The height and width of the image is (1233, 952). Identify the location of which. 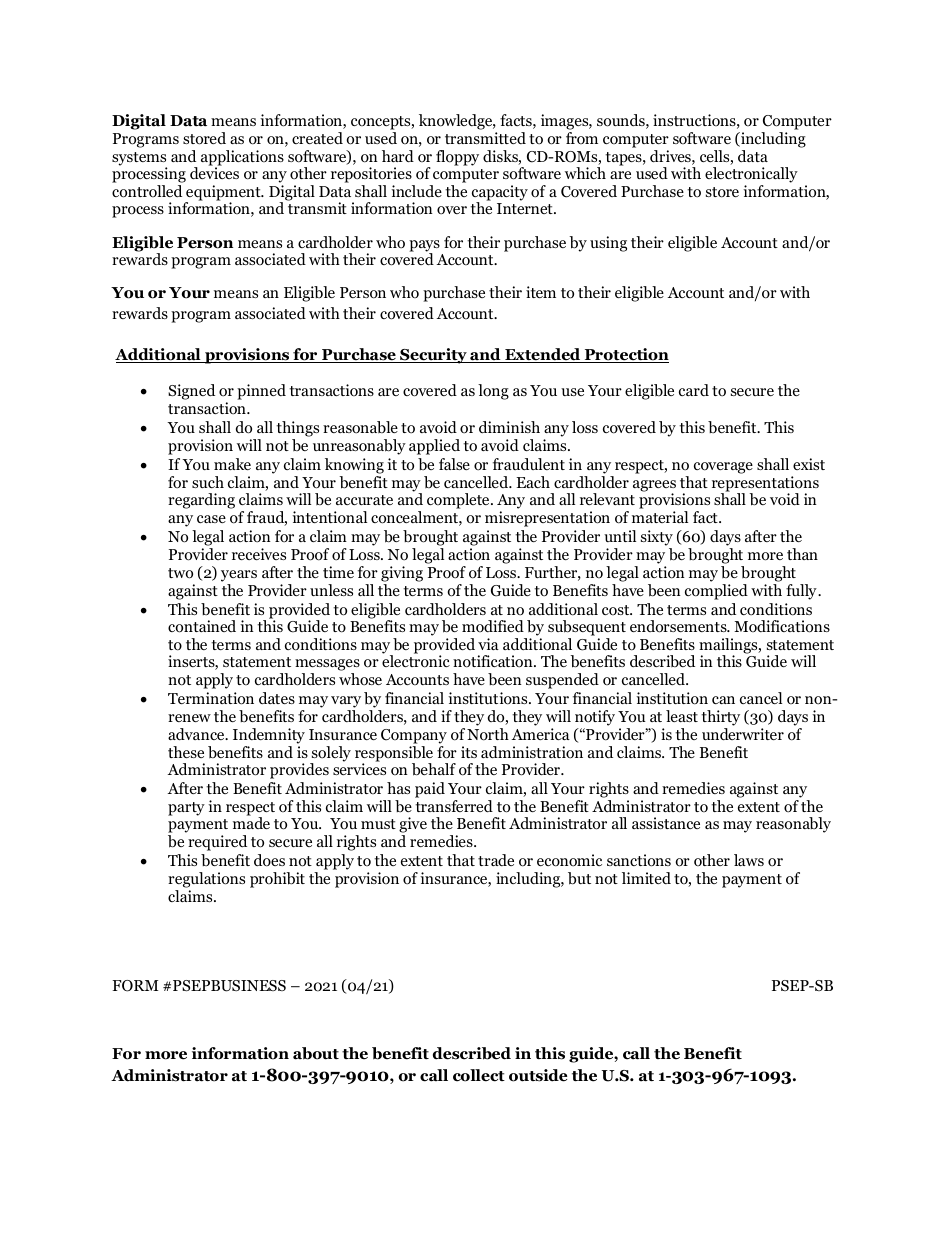
(585, 173).
